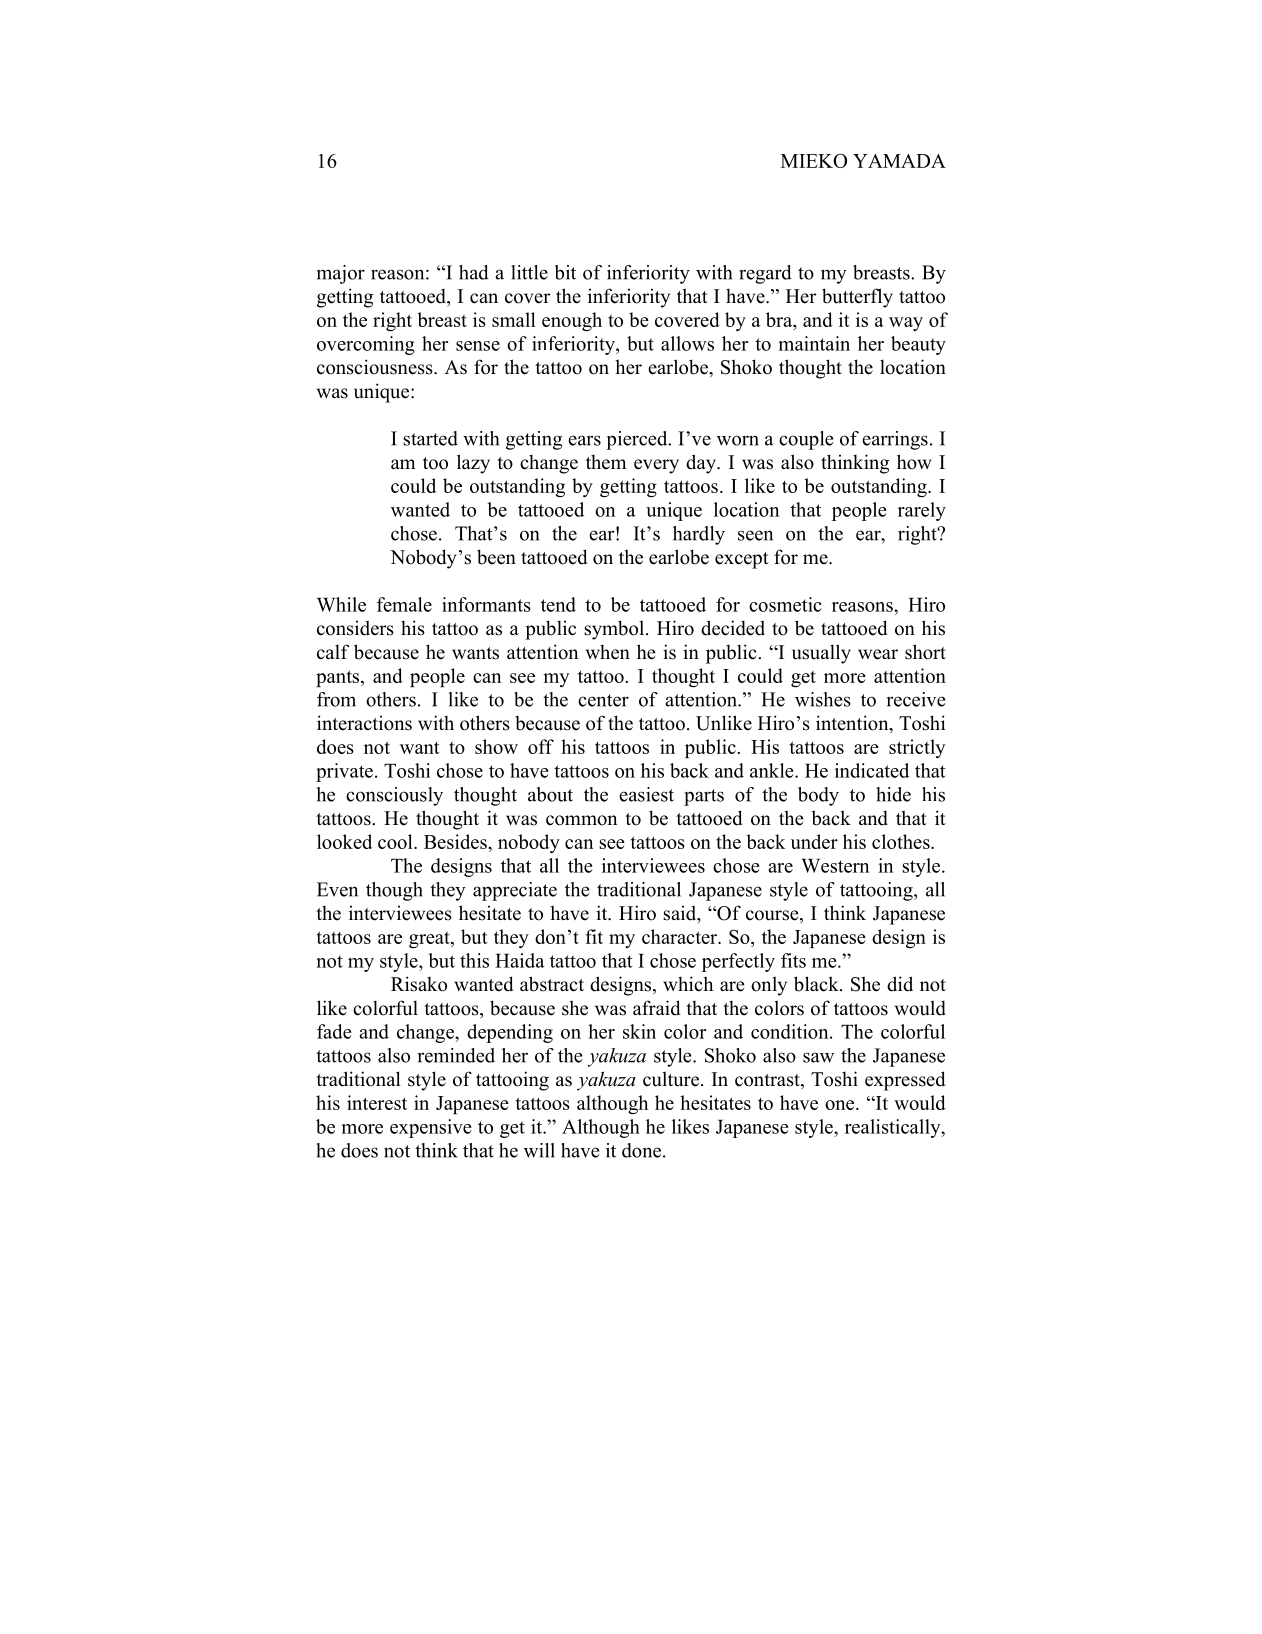 This page has width=1262, height=1634. I want to click on bit, so click(565, 272).
